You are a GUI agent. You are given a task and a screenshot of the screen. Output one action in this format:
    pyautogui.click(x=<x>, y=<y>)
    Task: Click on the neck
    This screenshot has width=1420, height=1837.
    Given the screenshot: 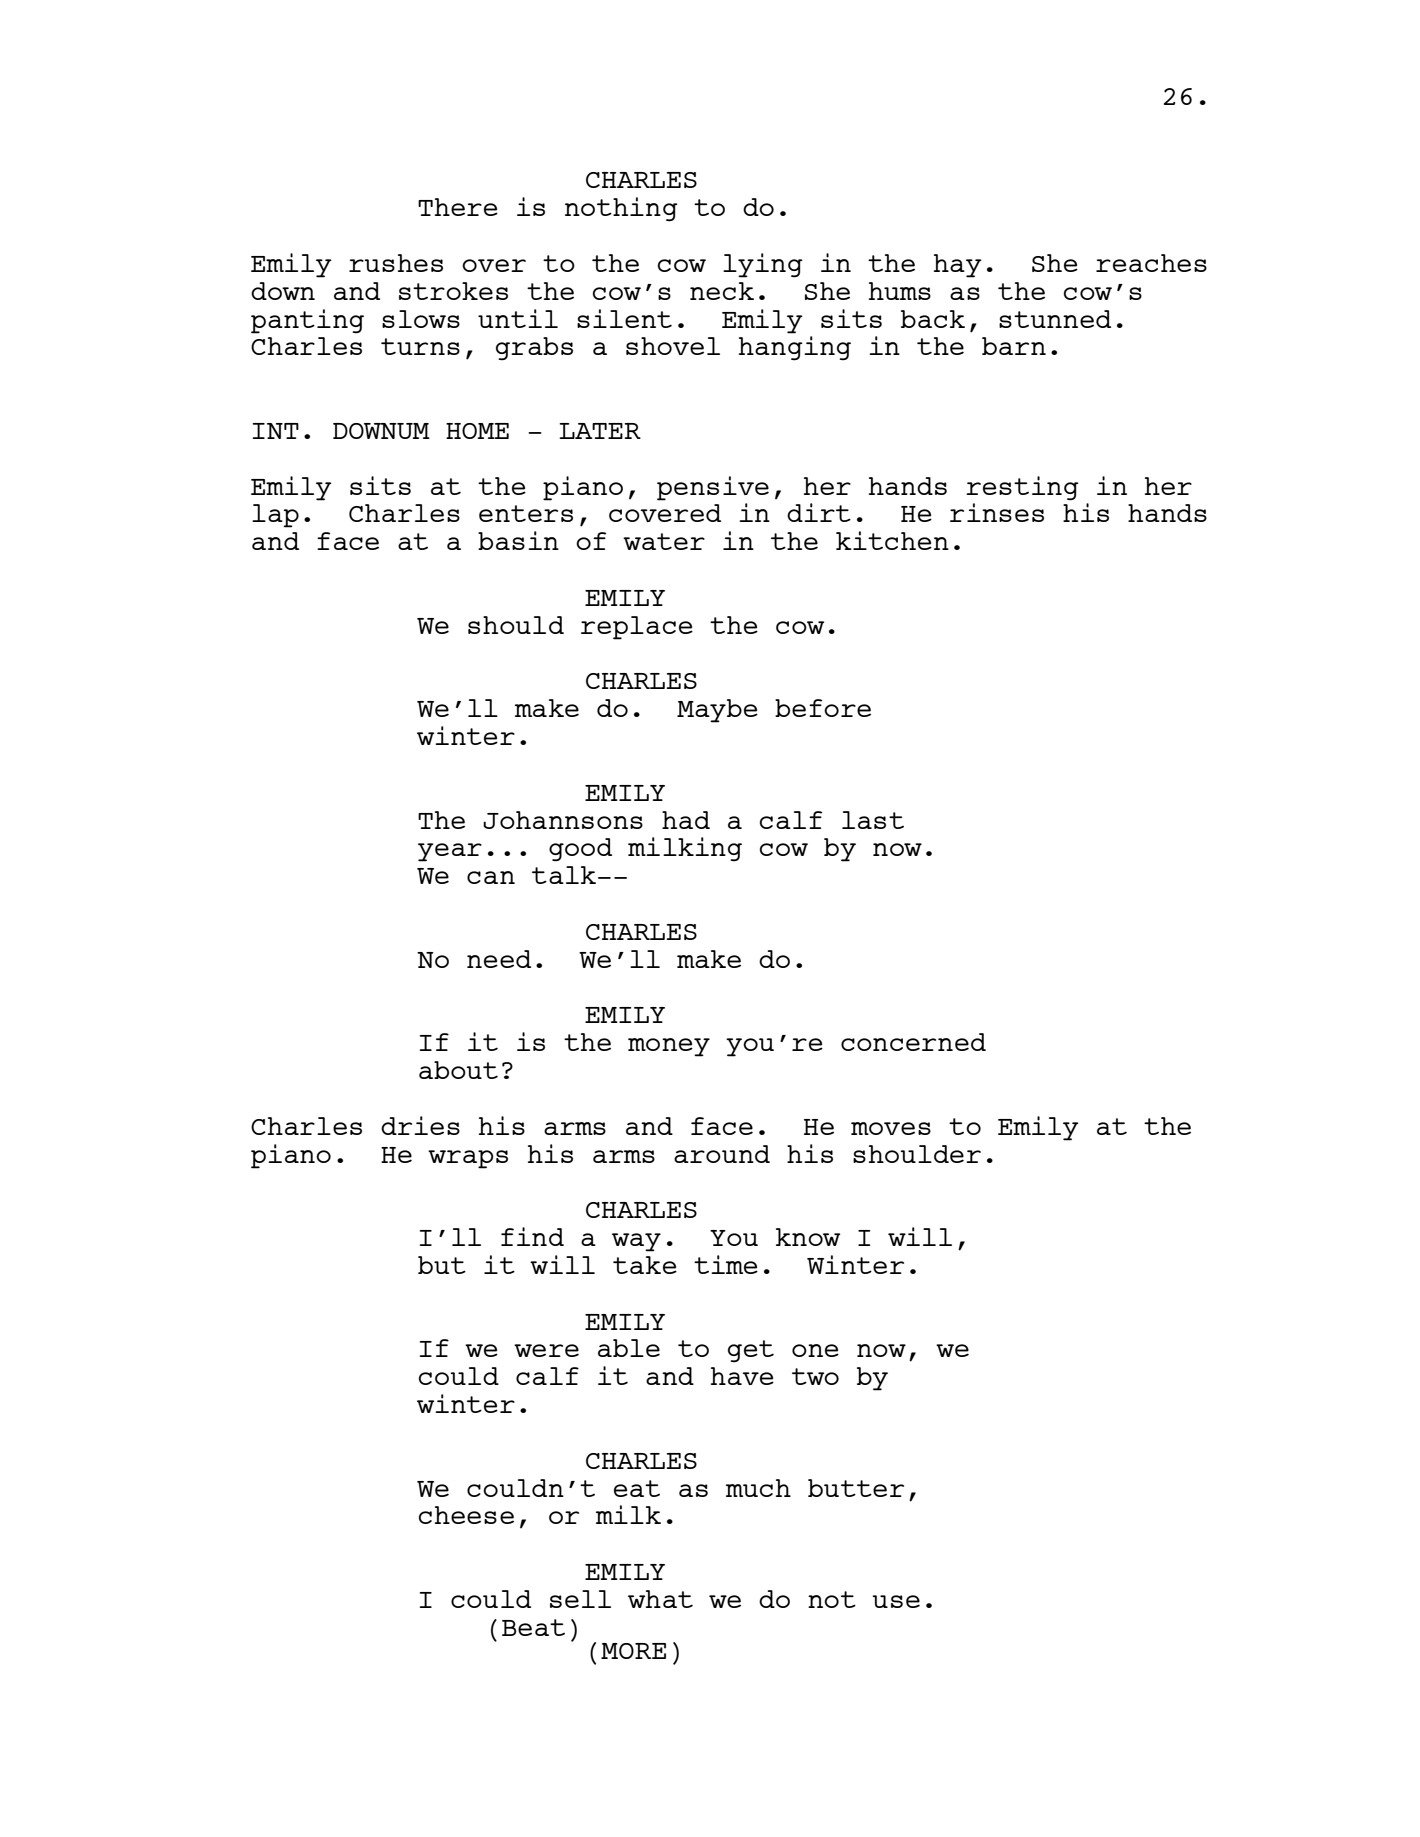 What is the action you would take?
    pyautogui.click(x=722, y=291)
